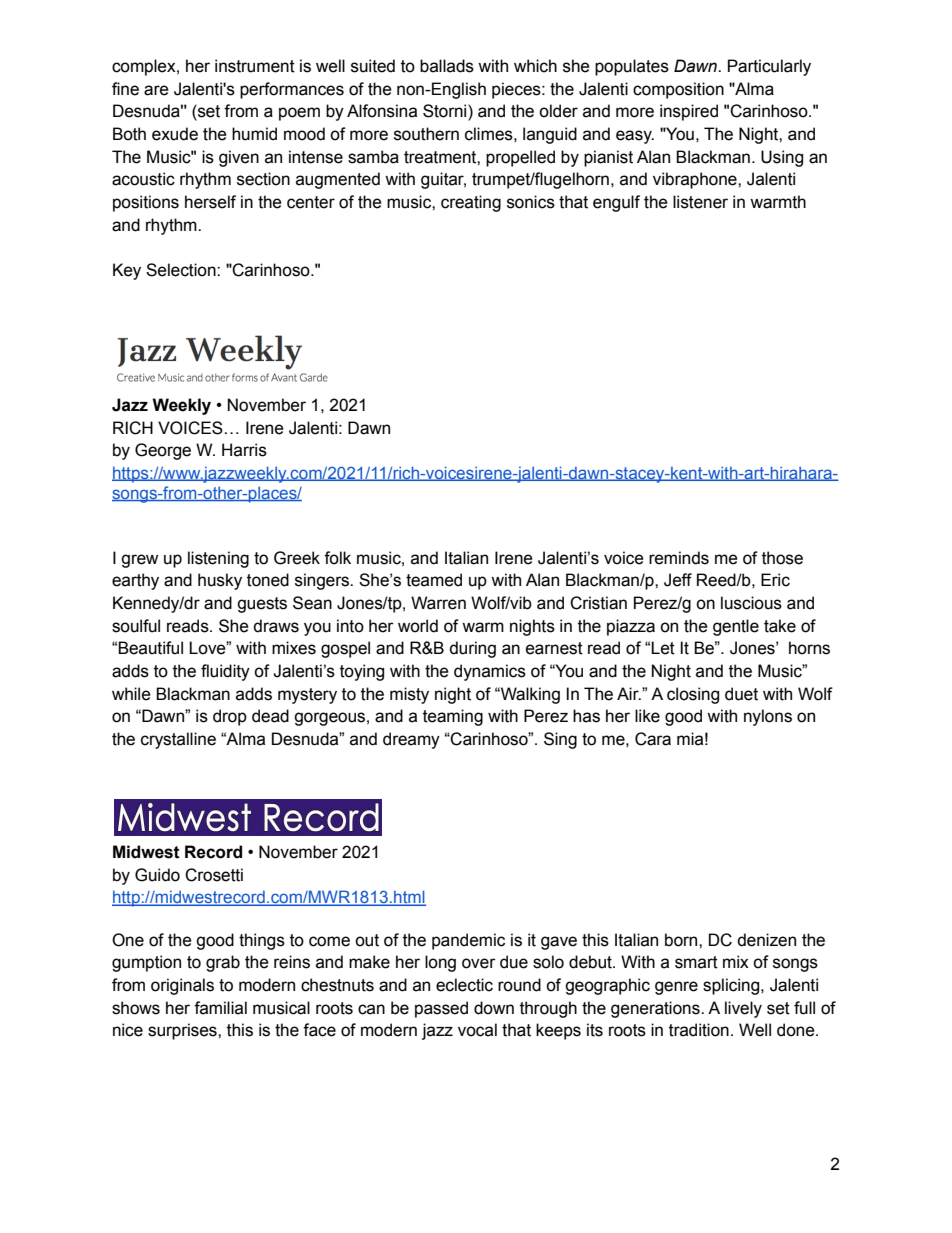  What do you see at coordinates (679, 558) in the page?
I see `reminds` at bounding box center [679, 558].
